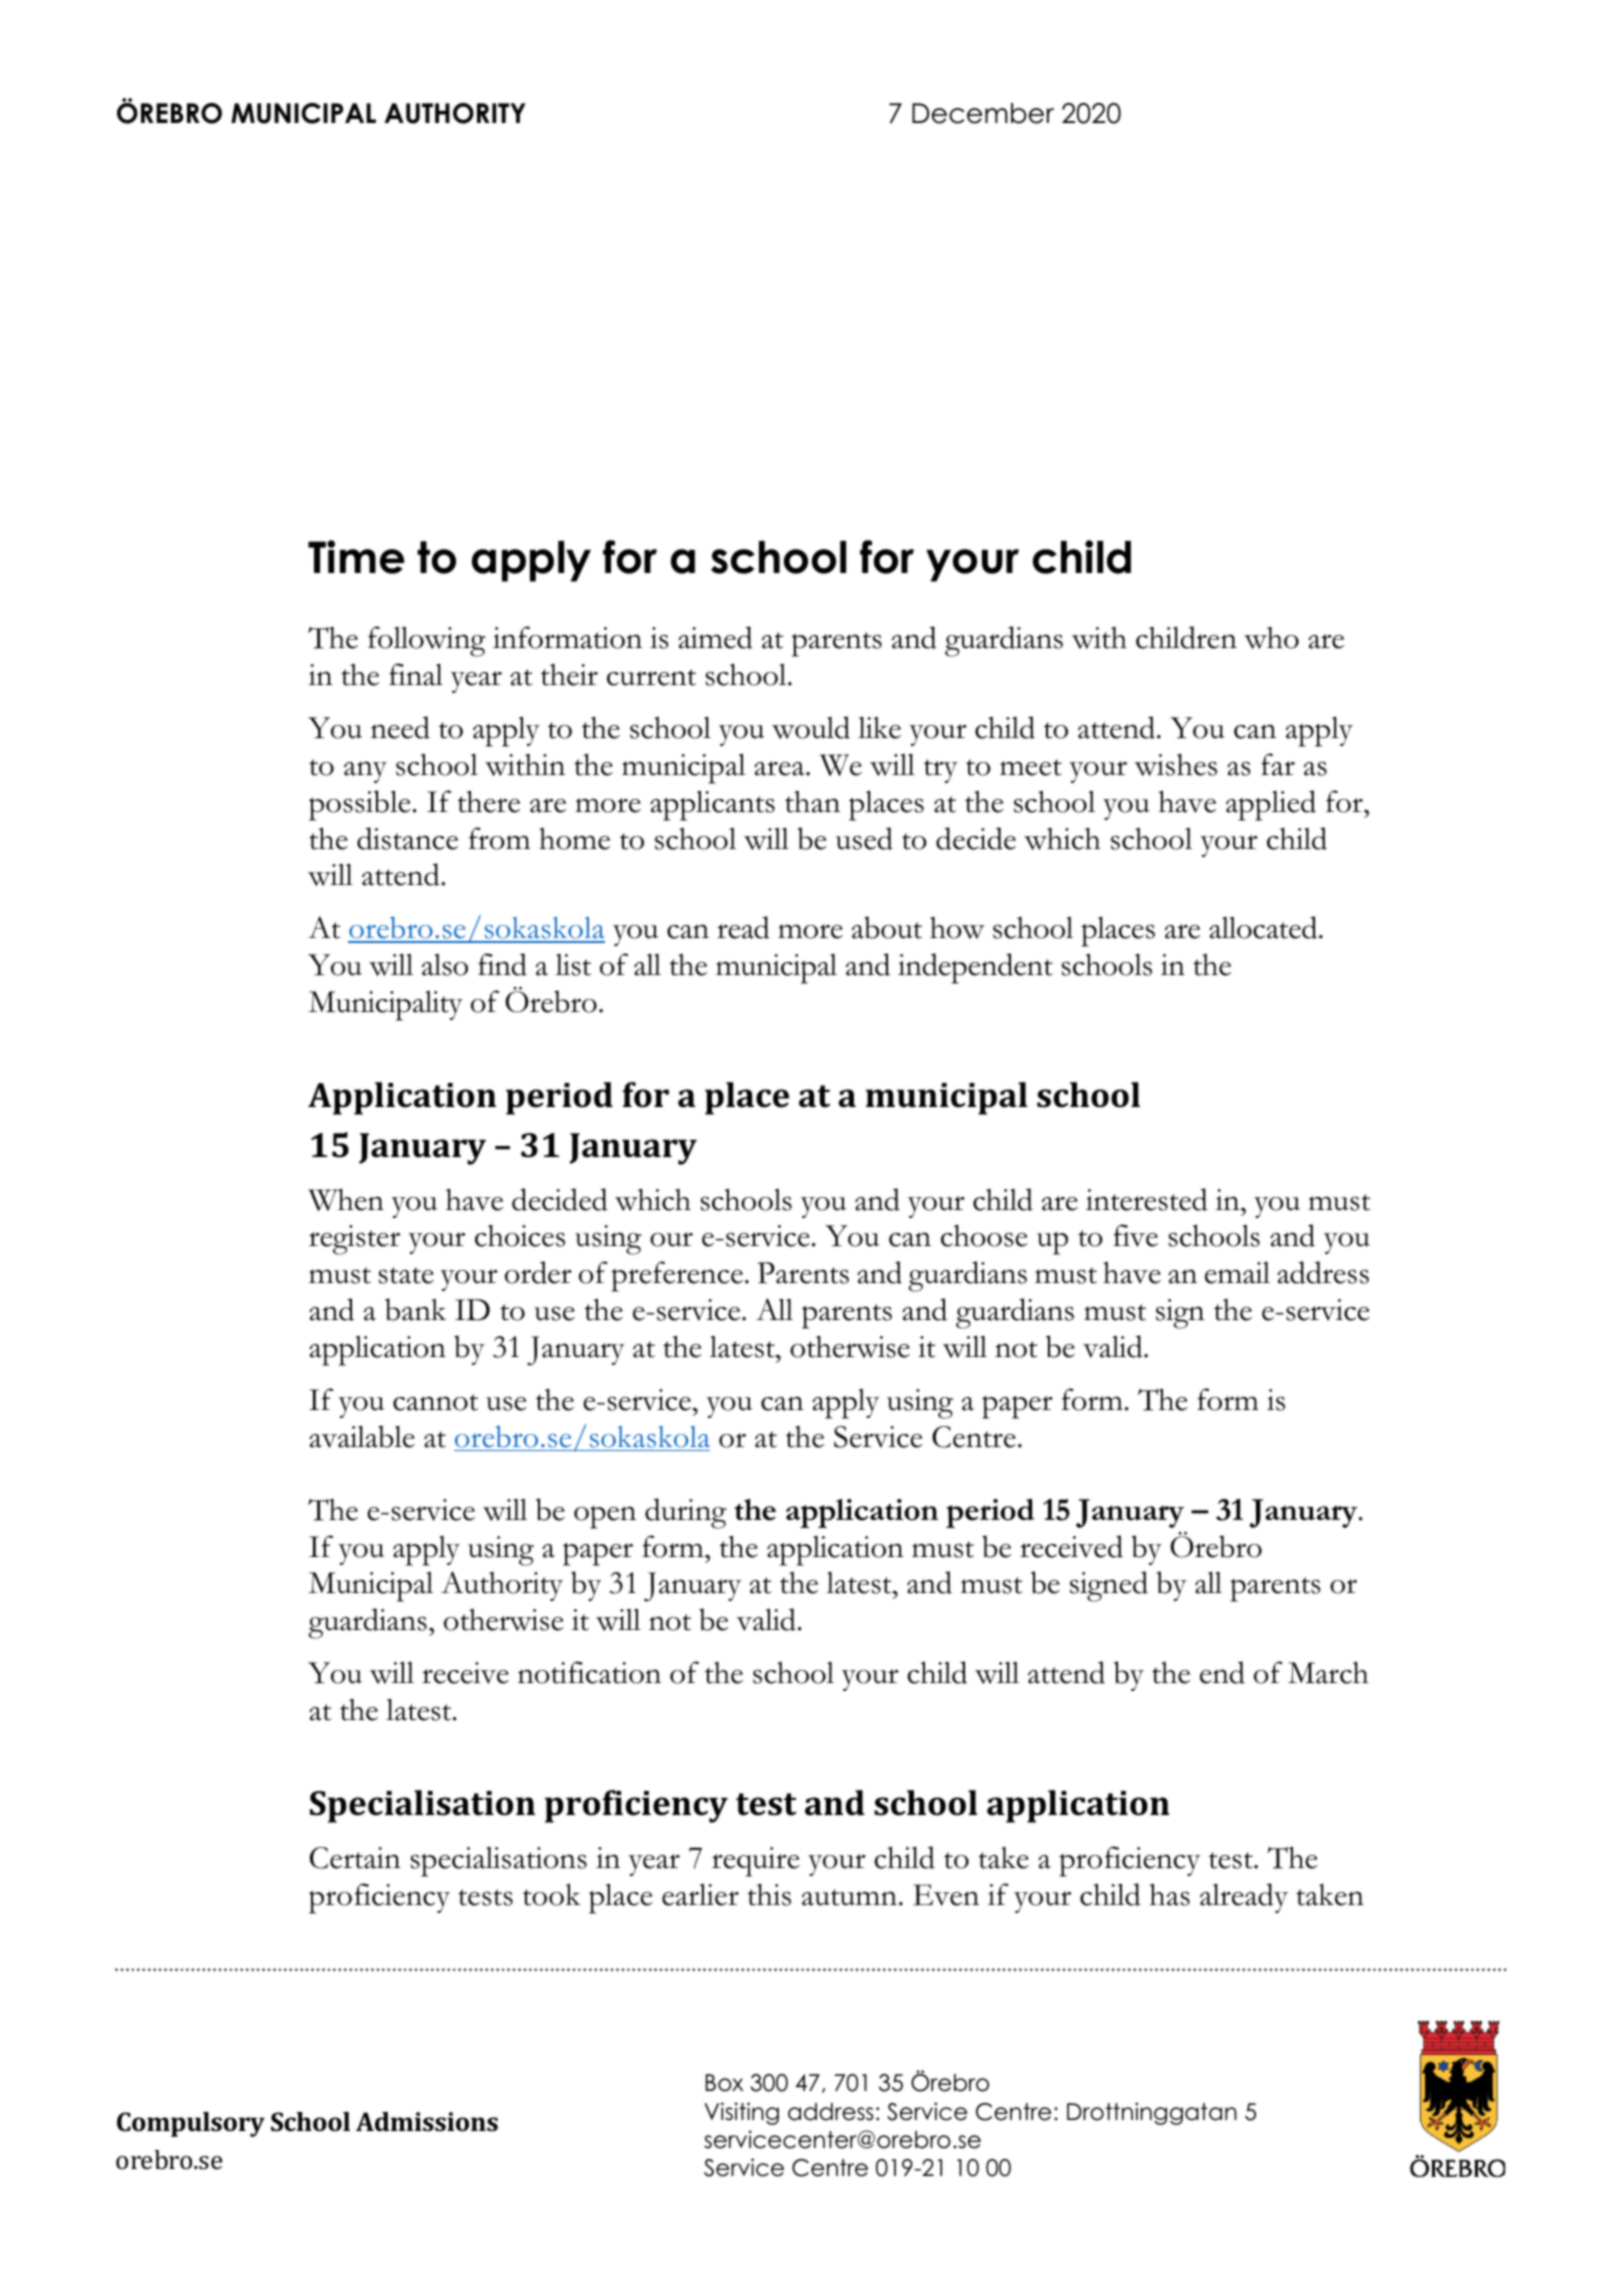 The image size is (1620, 2292). What do you see at coordinates (1147, 1199) in the screenshot?
I see `interested` at bounding box center [1147, 1199].
